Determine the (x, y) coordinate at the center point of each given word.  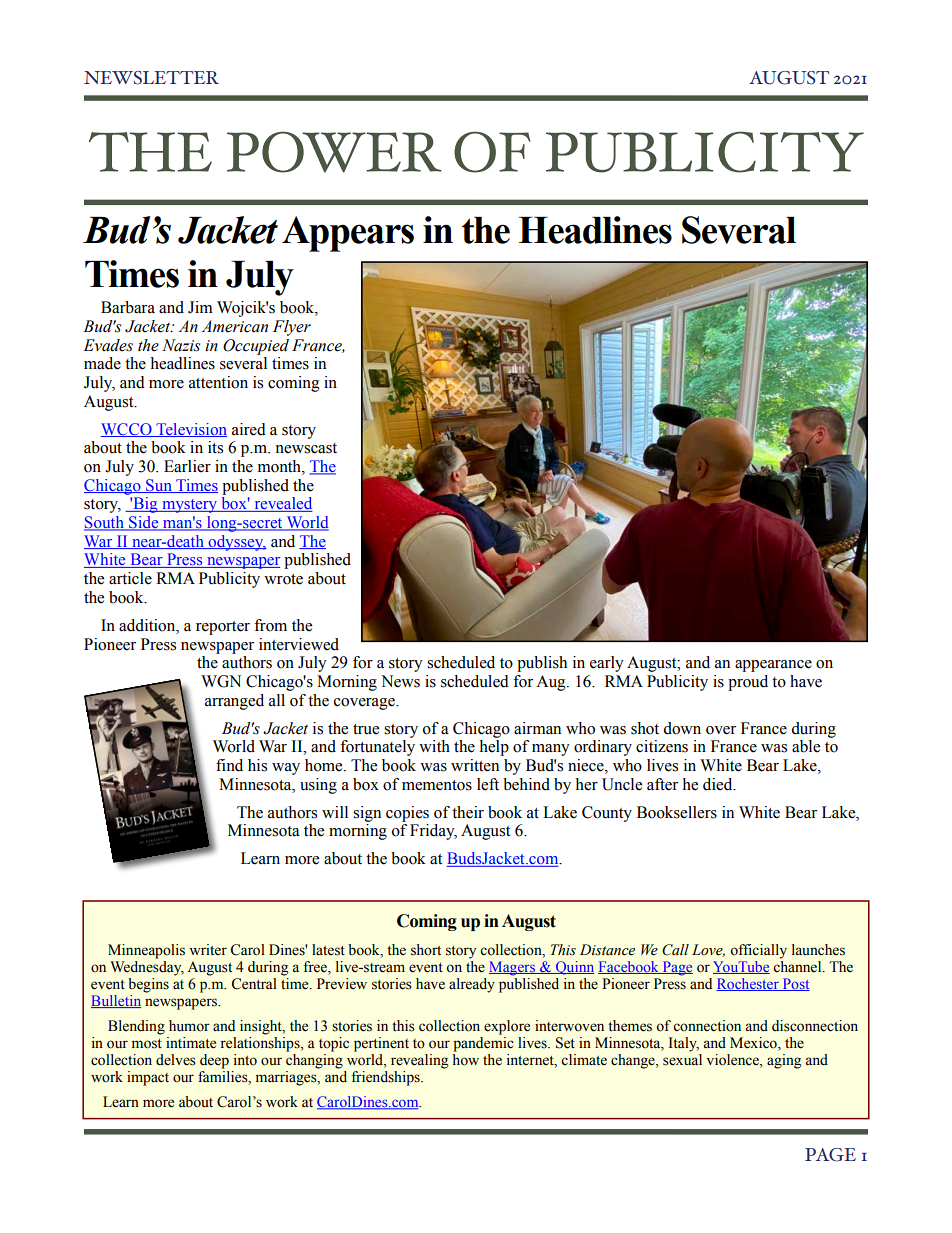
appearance (773, 666)
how (466, 1060)
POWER (334, 152)
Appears (348, 234)
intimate (191, 1043)
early (607, 664)
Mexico (754, 1044)
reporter (223, 628)
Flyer (292, 328)
